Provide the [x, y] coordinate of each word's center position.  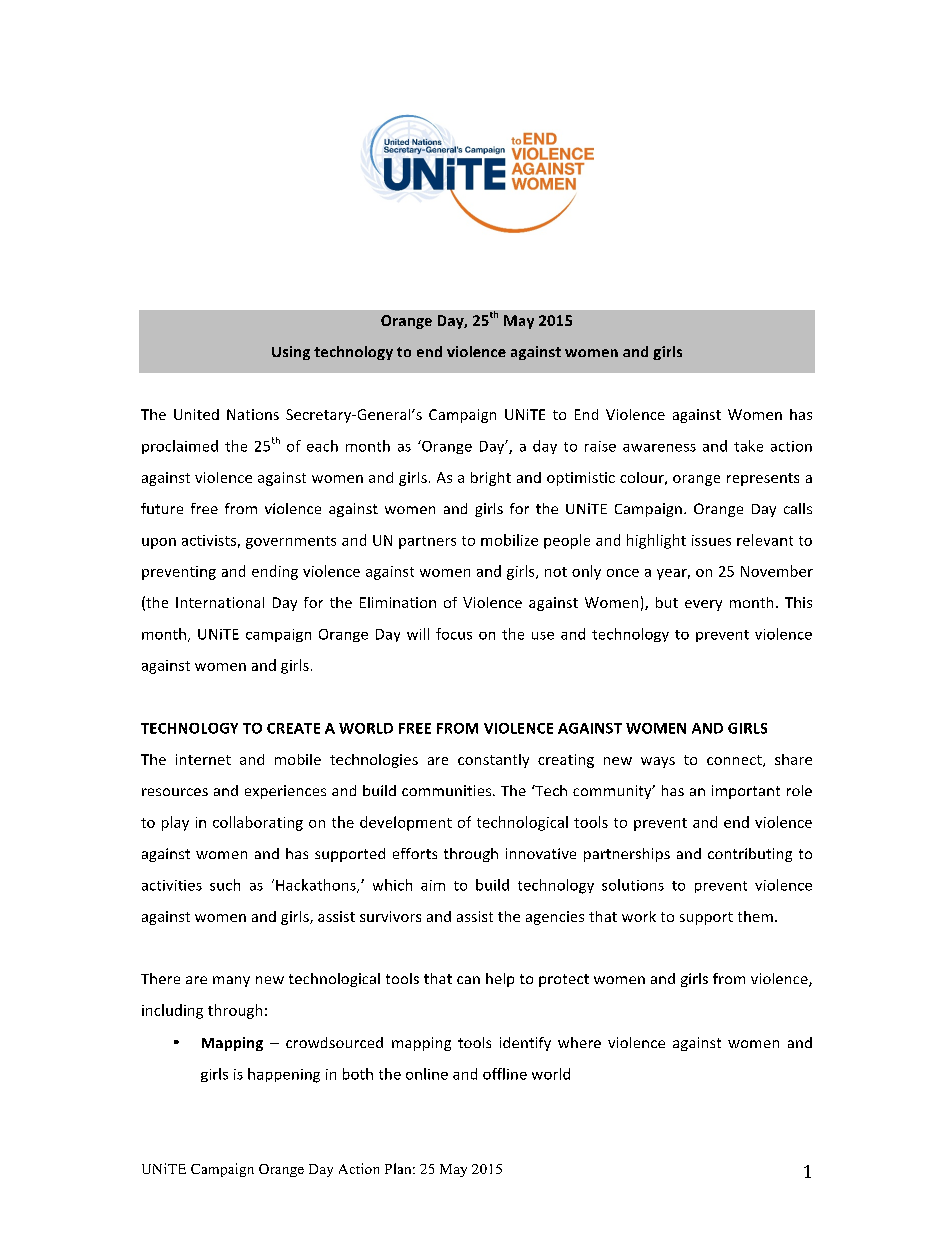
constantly [493, 761]
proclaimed [180, 447]
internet [203, 759]
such [225, 885]
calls [798, 508]
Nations [253, 414]
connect [735, 761]
